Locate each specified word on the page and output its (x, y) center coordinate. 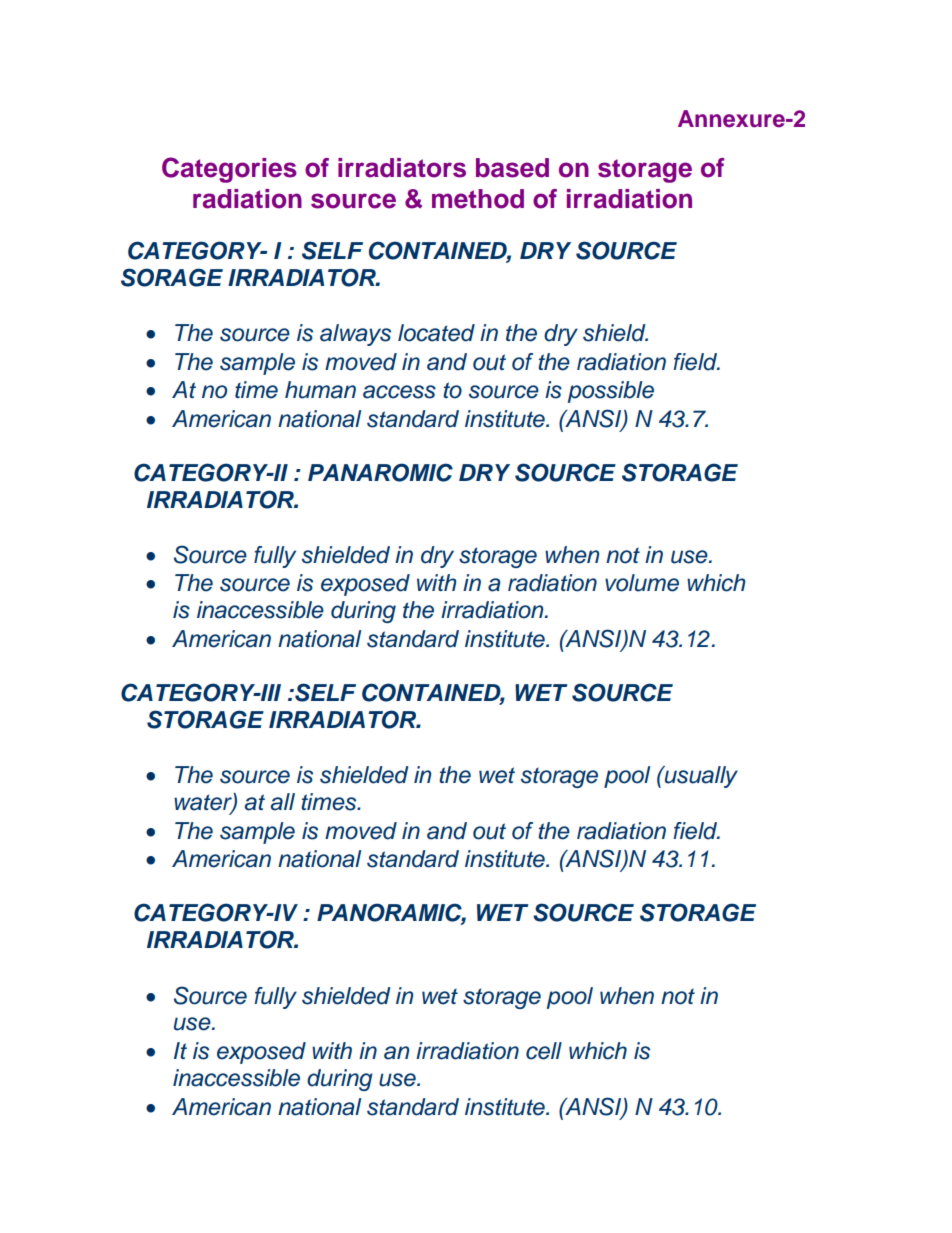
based (512, 168)
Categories (229, 170)
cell (544, 1051)
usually (700, 777)
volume (642, 583)
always (355, 335)
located (436, 333)
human (320, 390)
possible (611, 392)
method (478, 199)
